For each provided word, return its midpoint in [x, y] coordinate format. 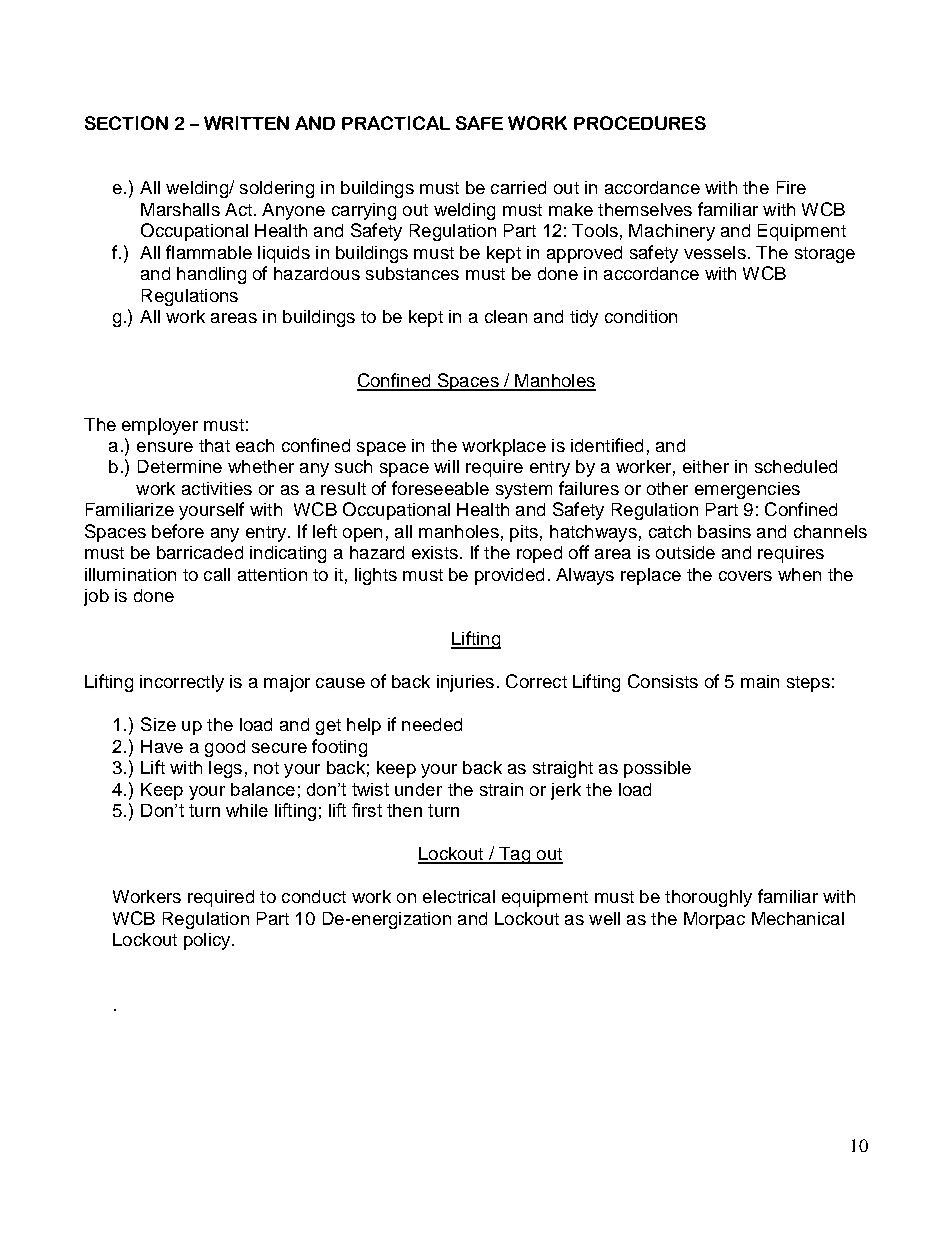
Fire [791, 187]
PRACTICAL [396, 123]
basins [724, 531]
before [178, 531]
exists [435, 552]
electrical [459, 896]
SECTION [126, 123]
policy [208, 941]
